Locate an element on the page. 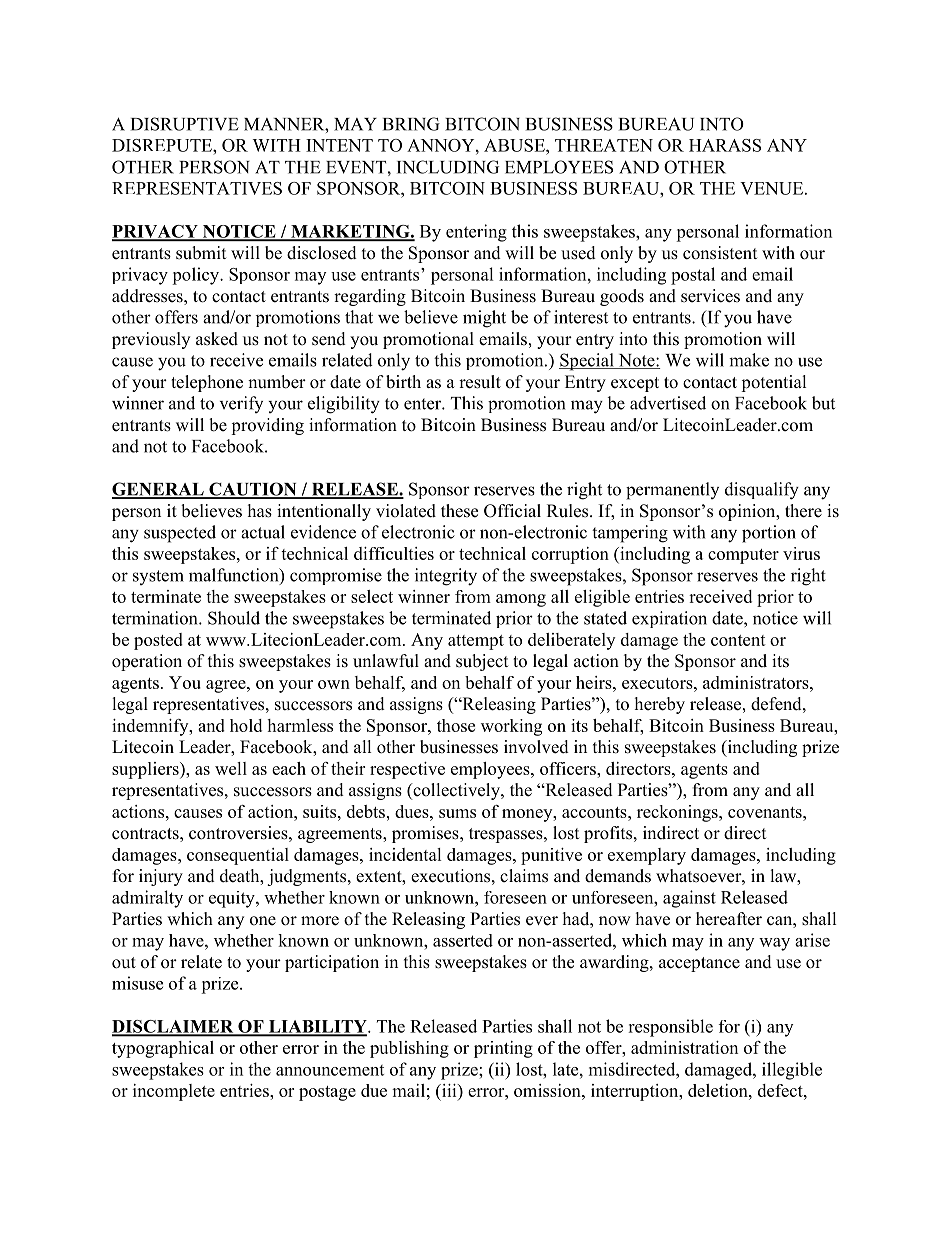 The image size is (952, 1233). covenants is located at coordinates (766, 812).
